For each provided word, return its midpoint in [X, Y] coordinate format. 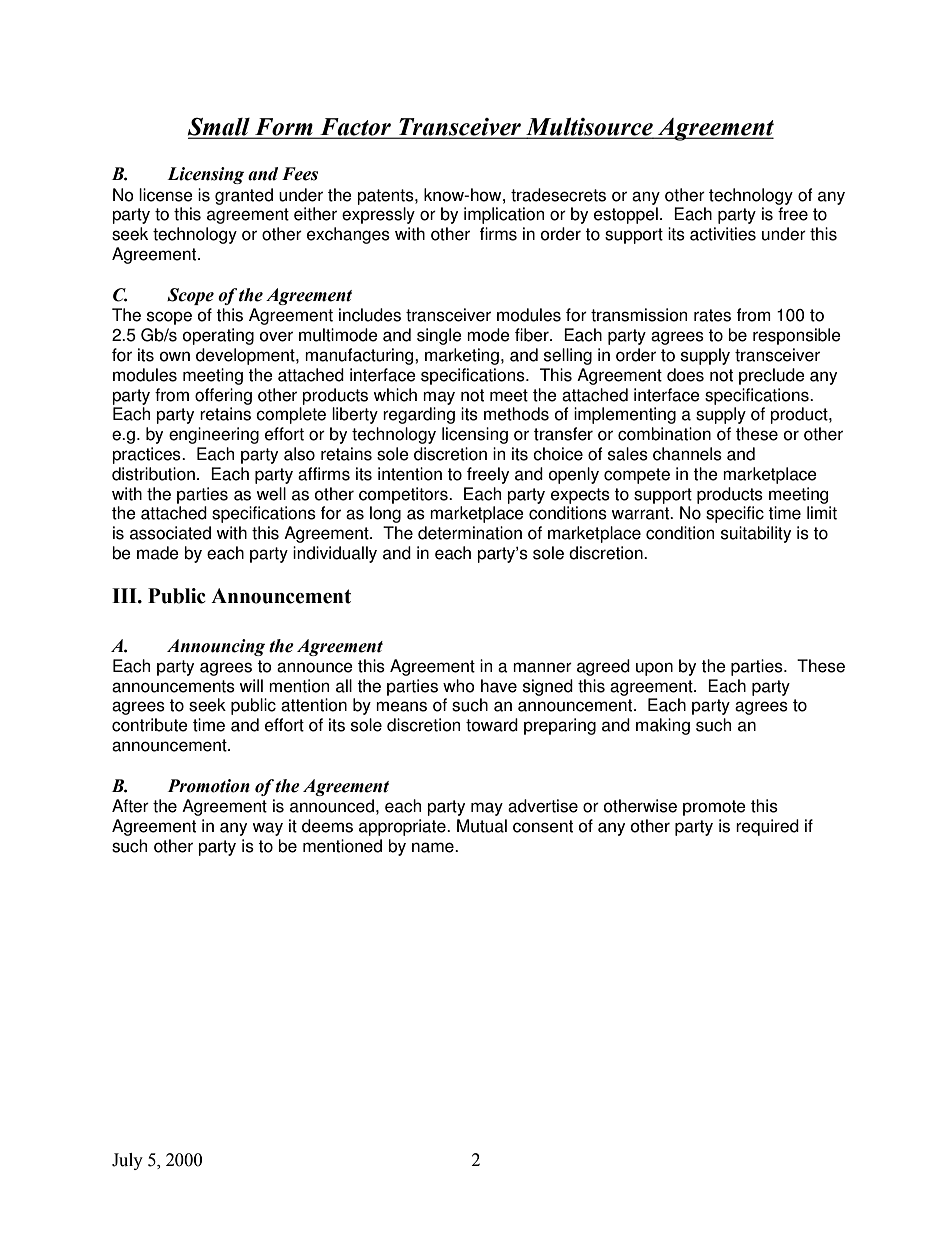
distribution [153, 474]
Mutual [482, 826]
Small [220, 128]
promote [714, 808]
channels [687, 454]
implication [504, 215]
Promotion [209, 786]
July [127, 1161]
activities [723, 234]
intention [410, 474]
